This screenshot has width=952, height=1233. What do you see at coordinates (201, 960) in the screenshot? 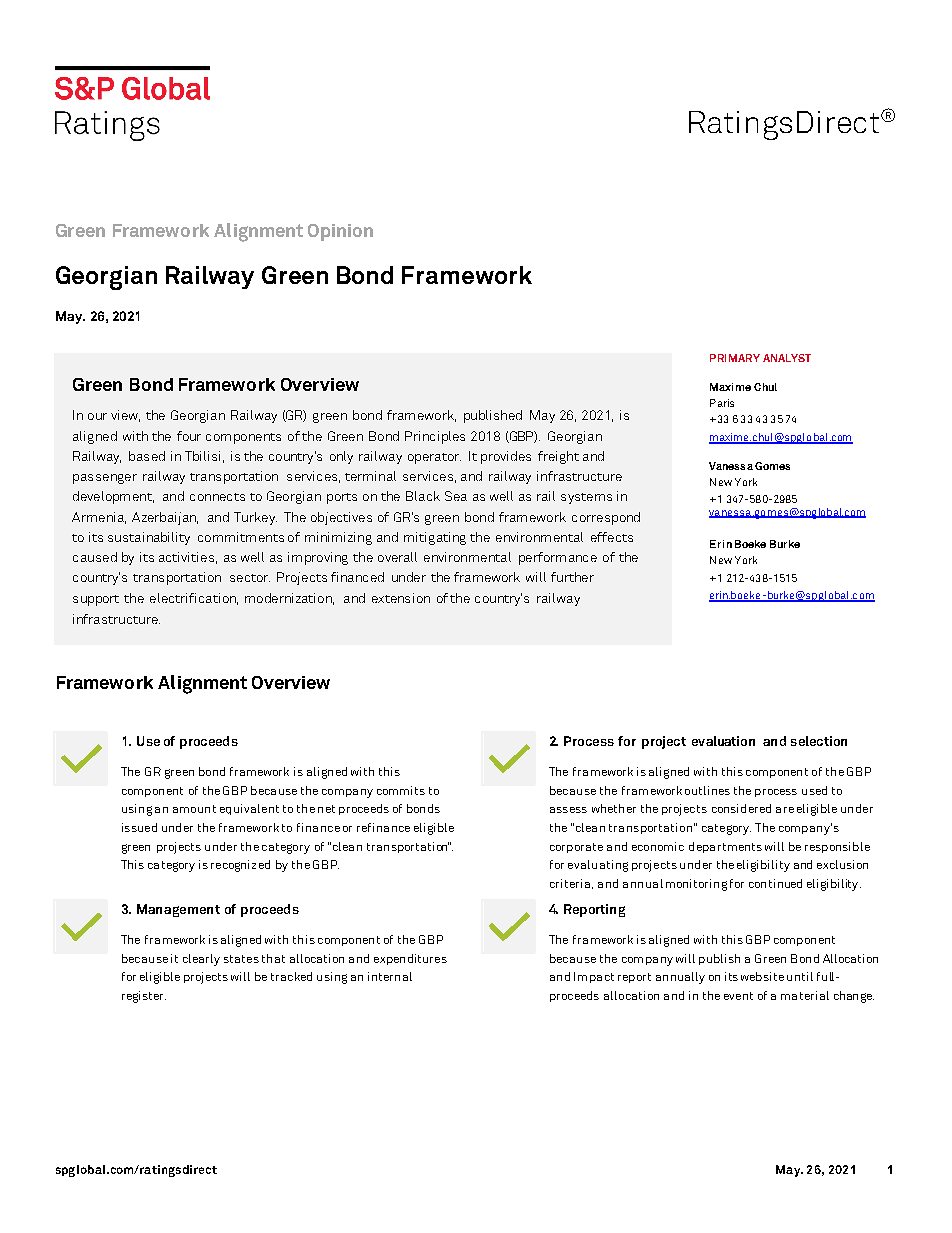
I see `clearly` at bounding box center [201, 960].
